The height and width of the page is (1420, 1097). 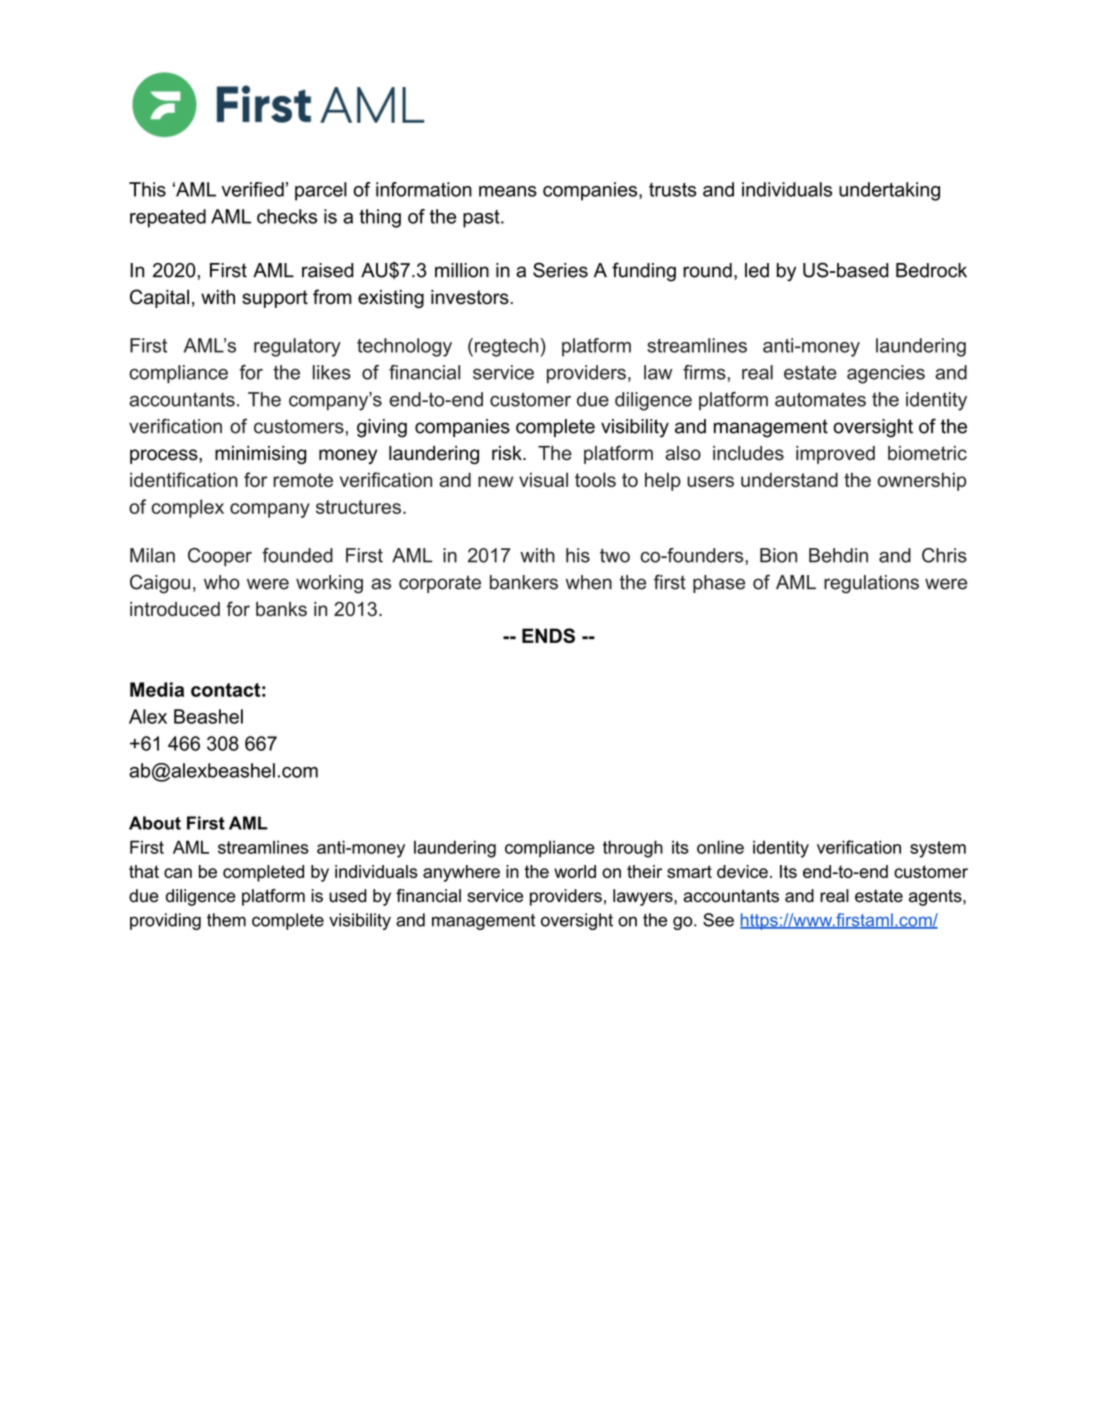 What do you see at coordinates (889, 191) in the page?
I see `undertaking` at bounding box center [889, 191].
